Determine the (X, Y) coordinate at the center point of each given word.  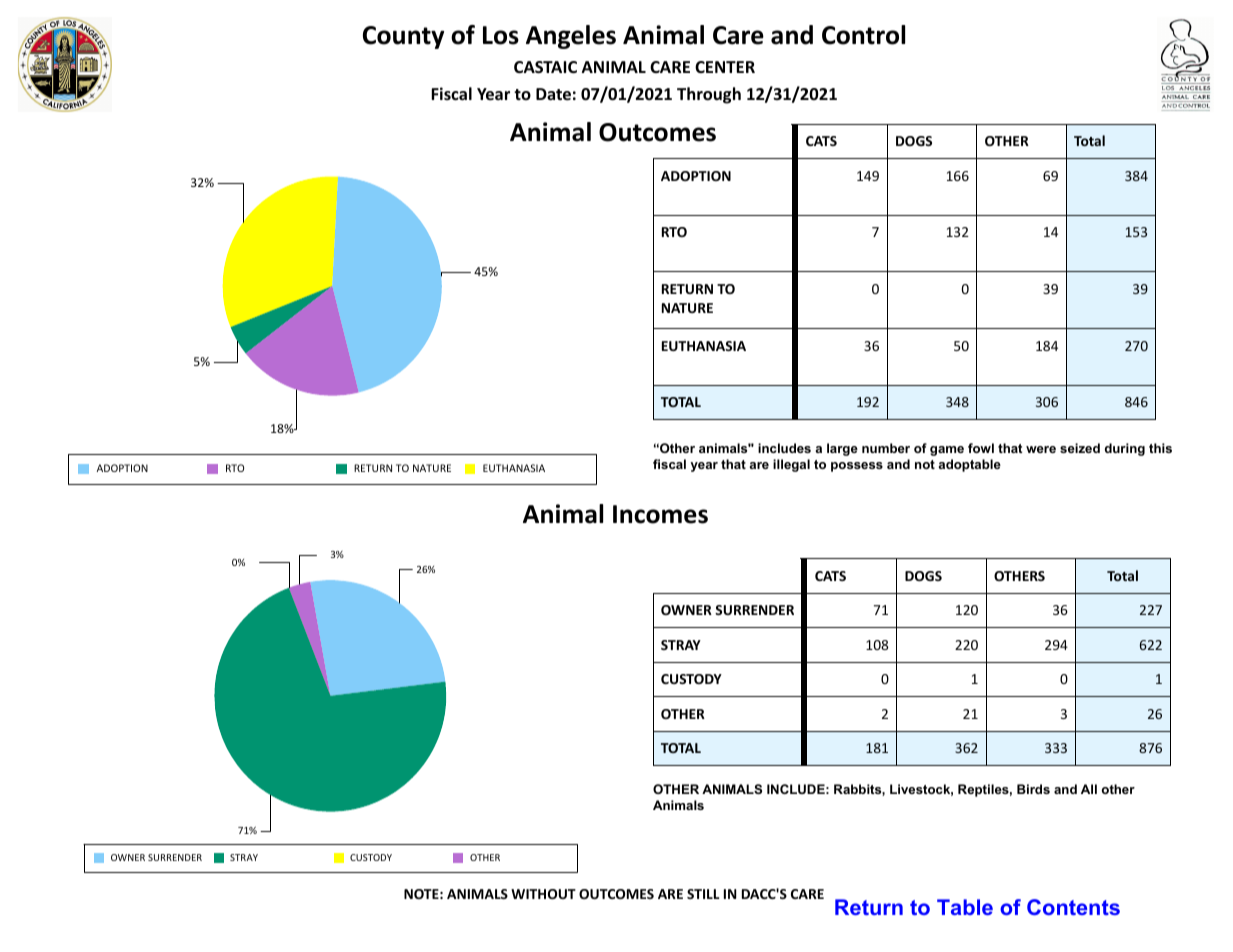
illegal (791, 465)
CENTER (725, 67)
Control (863, 35)
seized (1080, 448)
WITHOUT (543, 894)
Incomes (660, 514)
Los (501, 35)
